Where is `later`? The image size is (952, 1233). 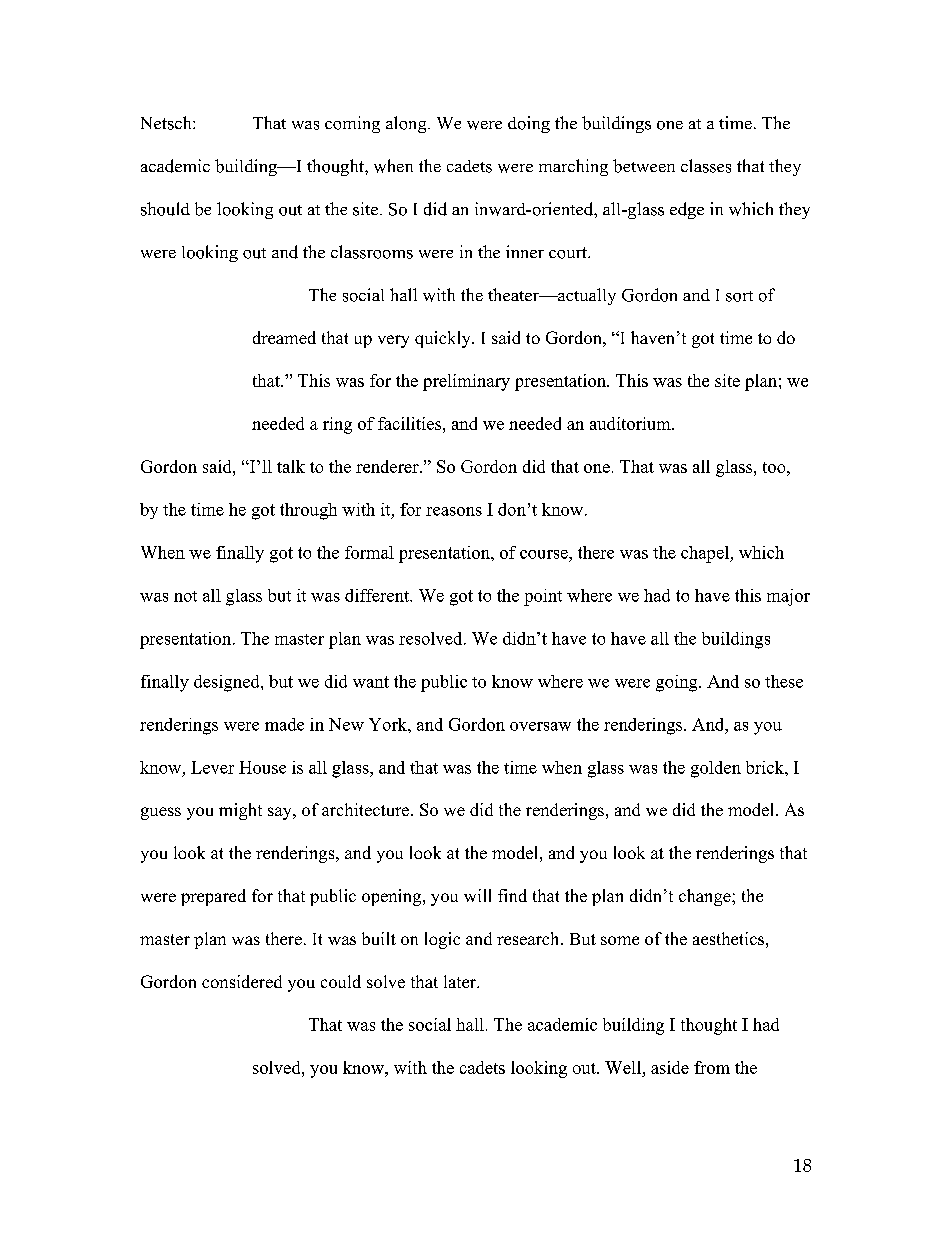
later is located at coordinates (461, 981).
